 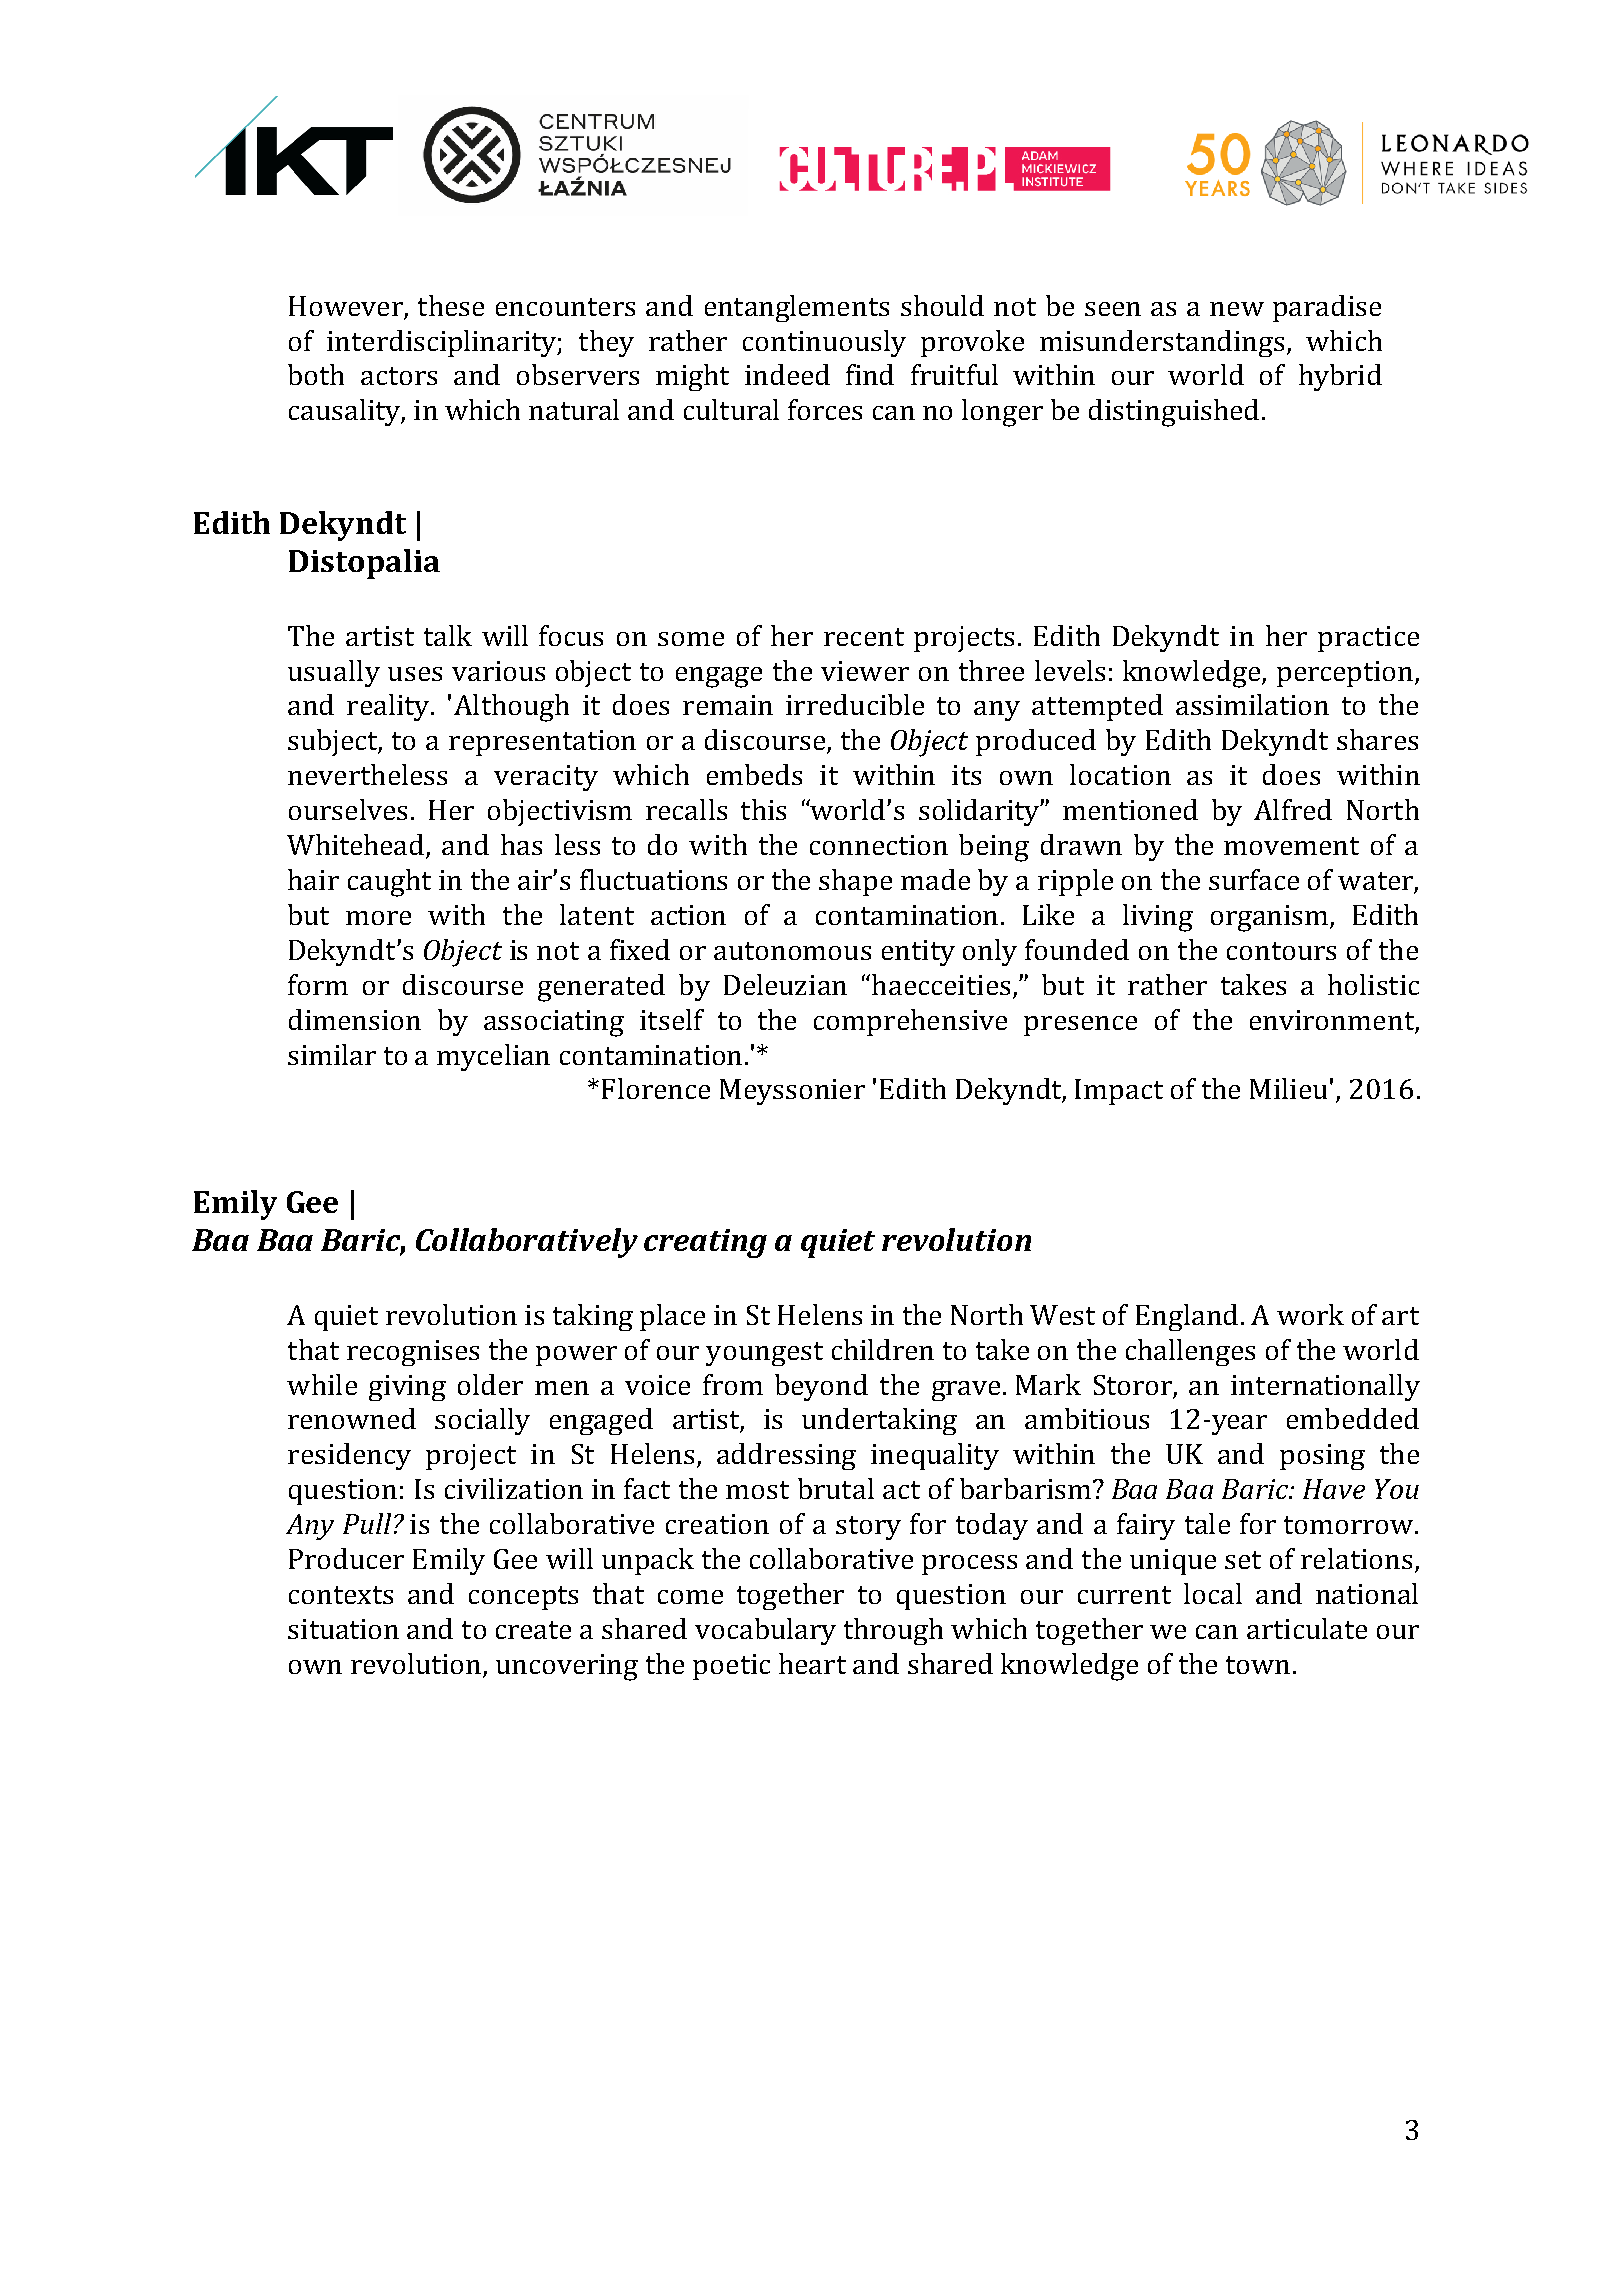 What do you see at coordinates (546, 778) in the image?
I see `veracity` at bounding box center [546, 778].
